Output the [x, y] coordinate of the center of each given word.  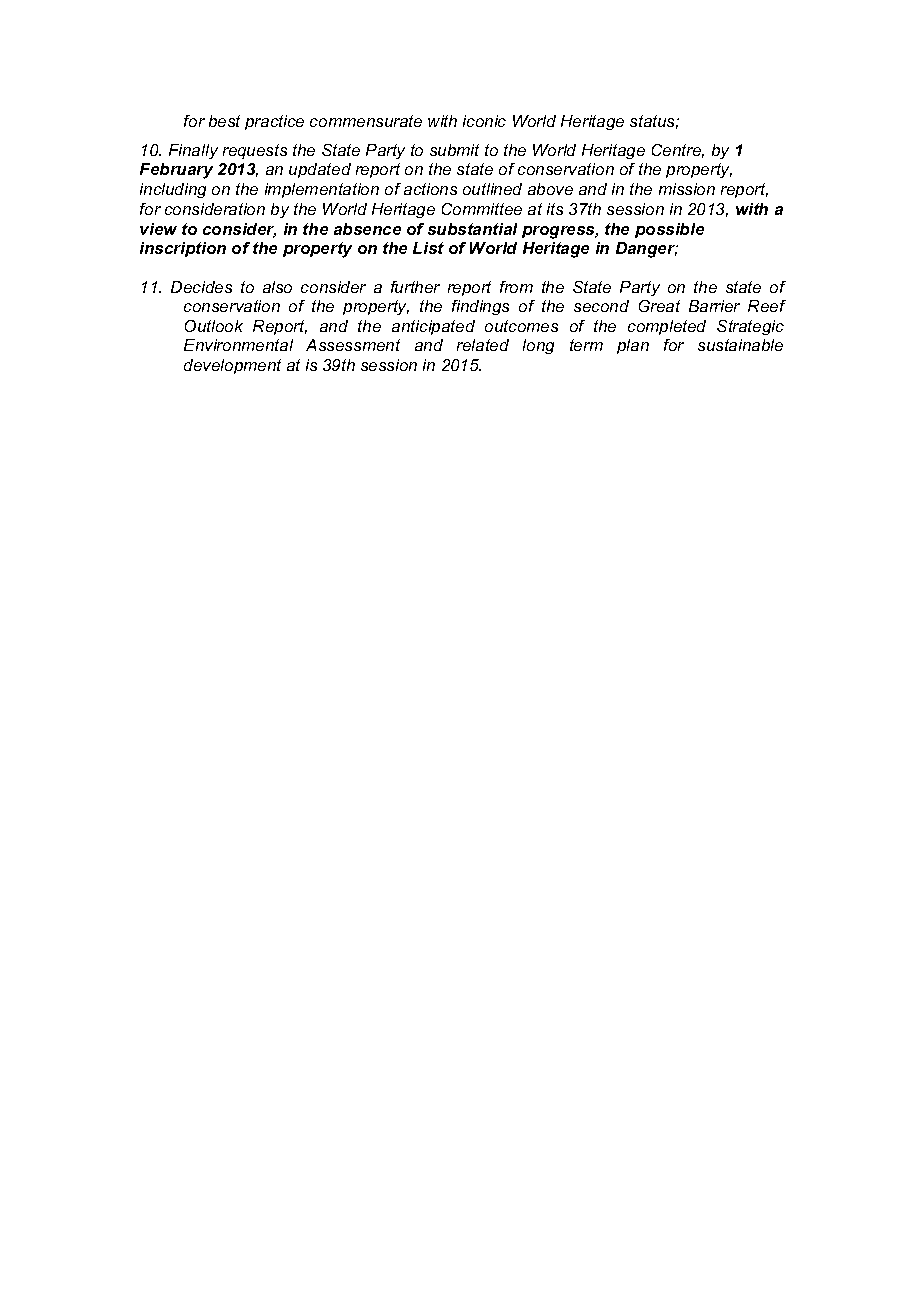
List [428, 248]
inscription [183, 249]
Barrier [714, 306]
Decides [201, 287]
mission [687, 189]
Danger [647, 250]
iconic [484, 121]
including [173, 190]
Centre [678, 151]
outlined [492, 189]
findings [480, 307]
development [232, 366]
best [224, 121]
